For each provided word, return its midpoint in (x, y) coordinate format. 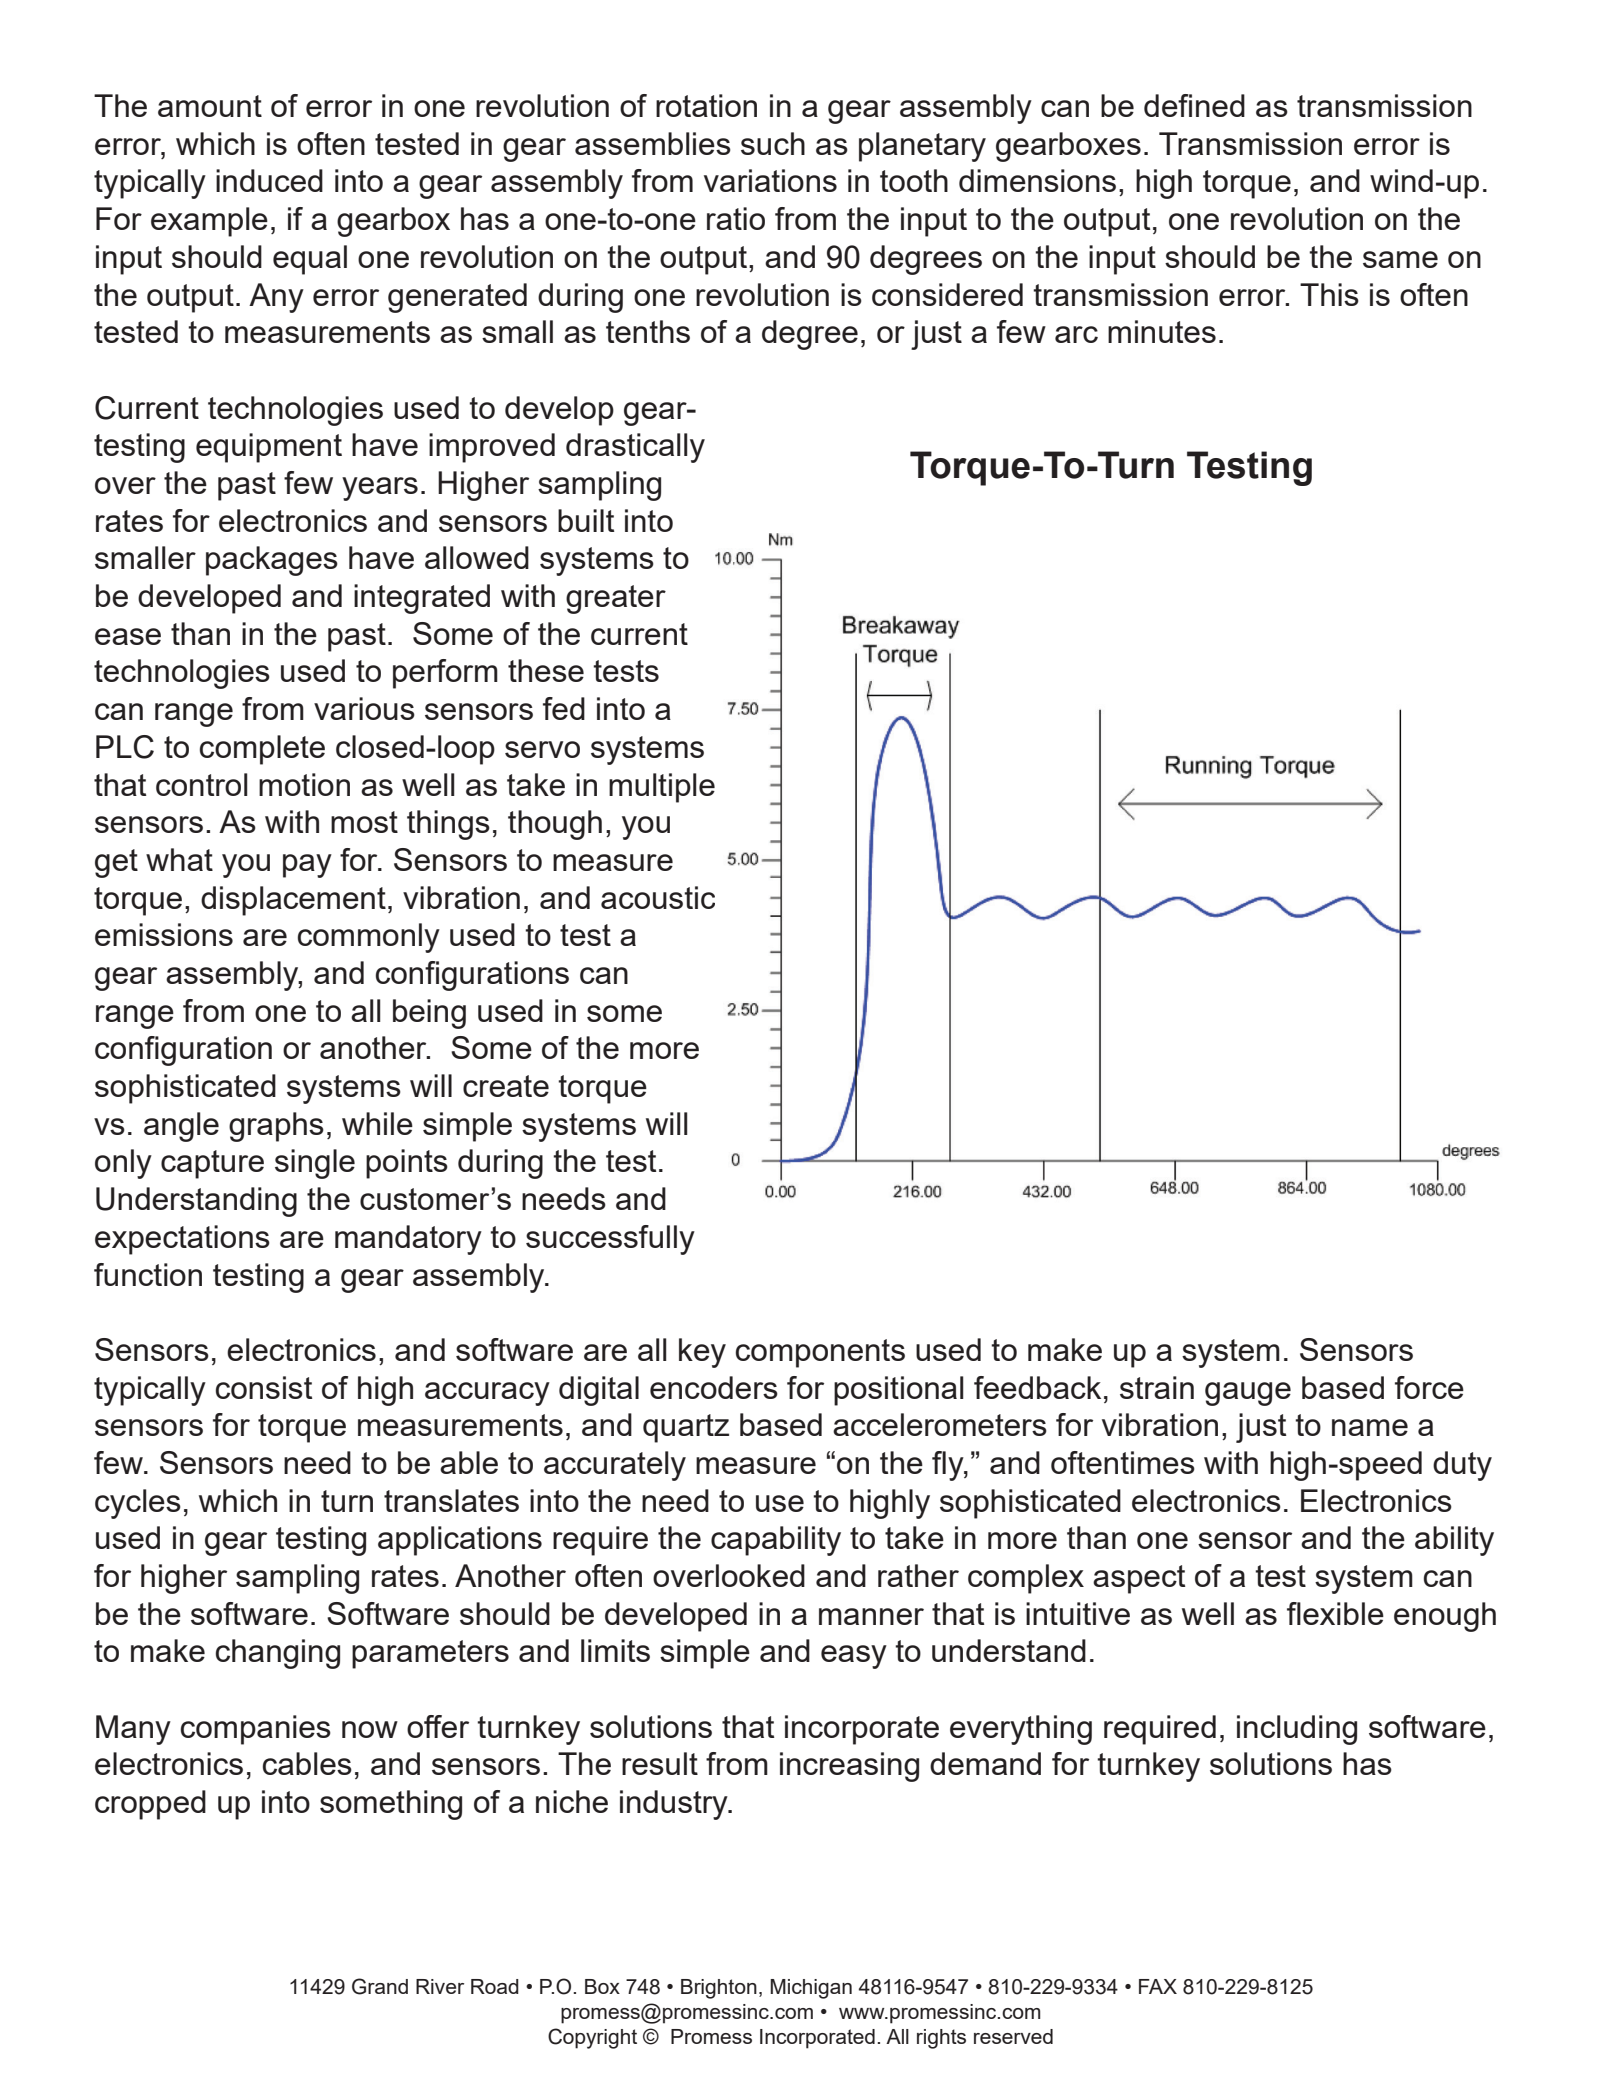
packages (272, 561)
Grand (380, 1986)
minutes (1162, 331)
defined (1194, 105)
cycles (138, 1504)
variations (770, 180)
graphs (276, 1127)
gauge (1248, 1394)
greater (616, 599)
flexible (1335, 1613)
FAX (1158, 1986)
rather (918, 1575)
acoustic (658, 897)
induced (269, 180)
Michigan (811, 1989)
